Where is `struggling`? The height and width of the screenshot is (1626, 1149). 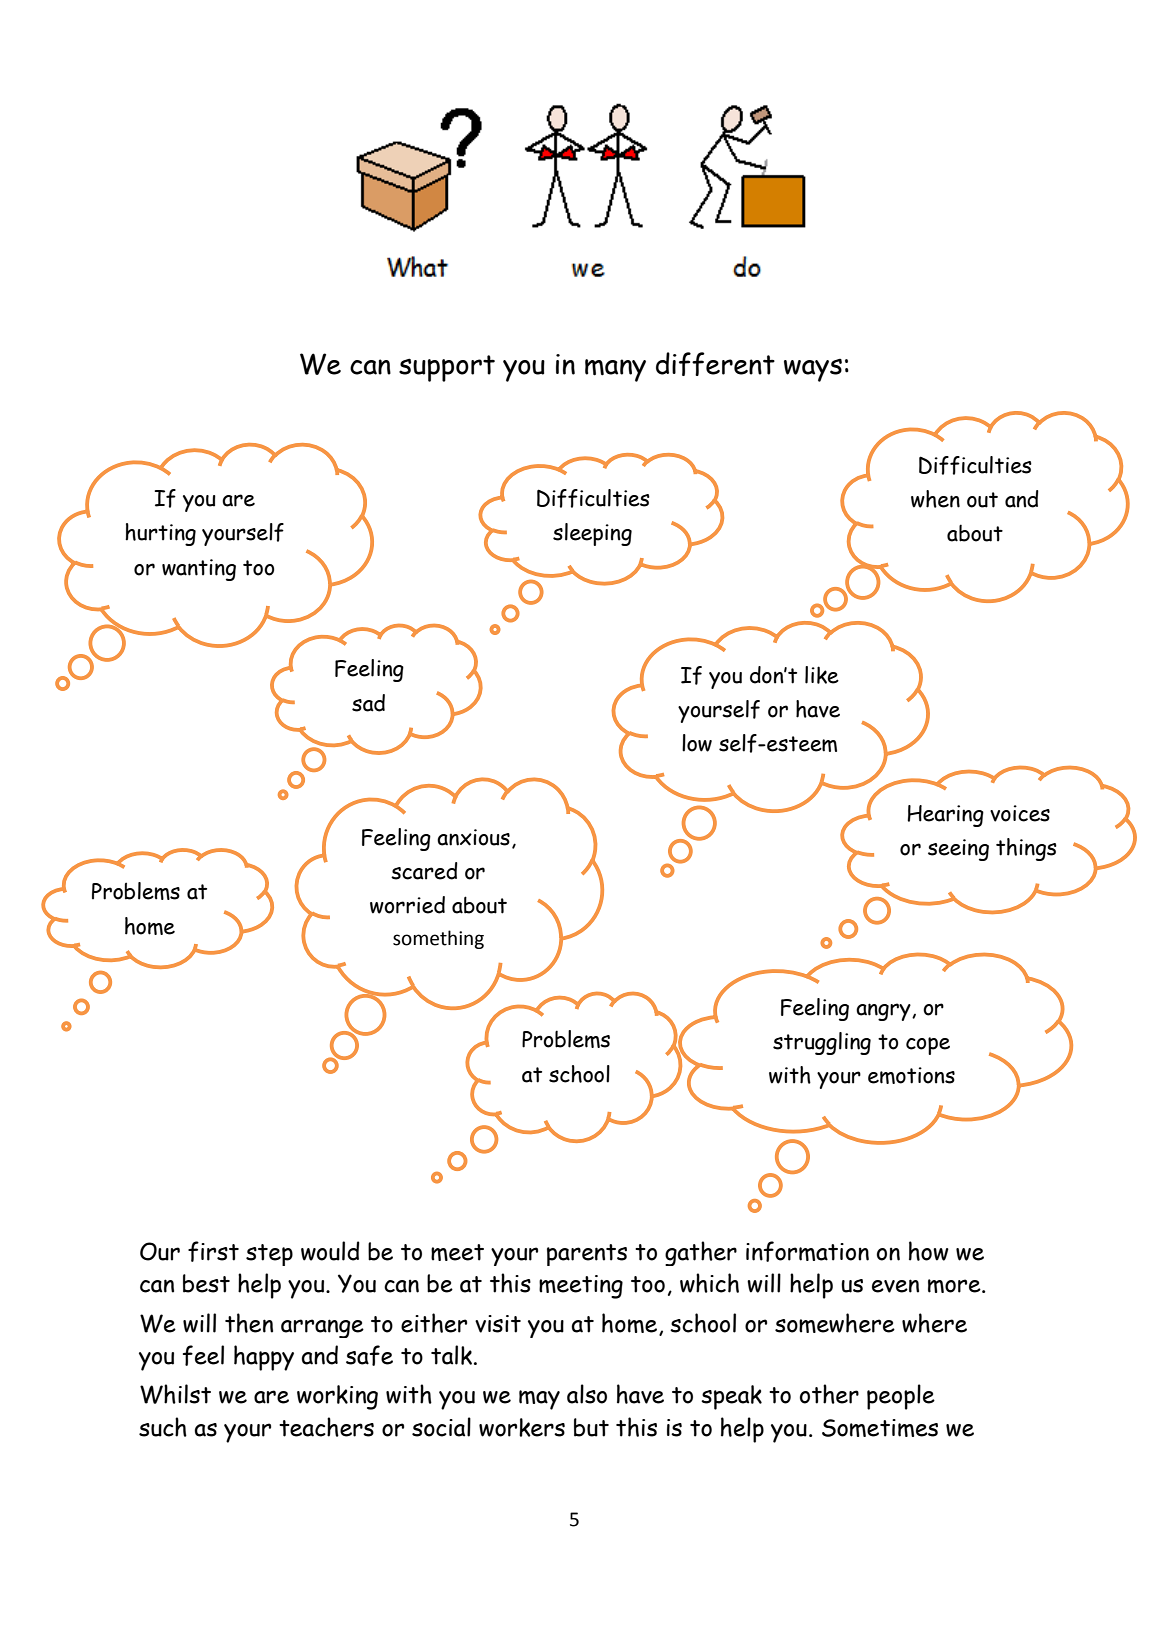
struggling is located at coordinates (822, 1043).
